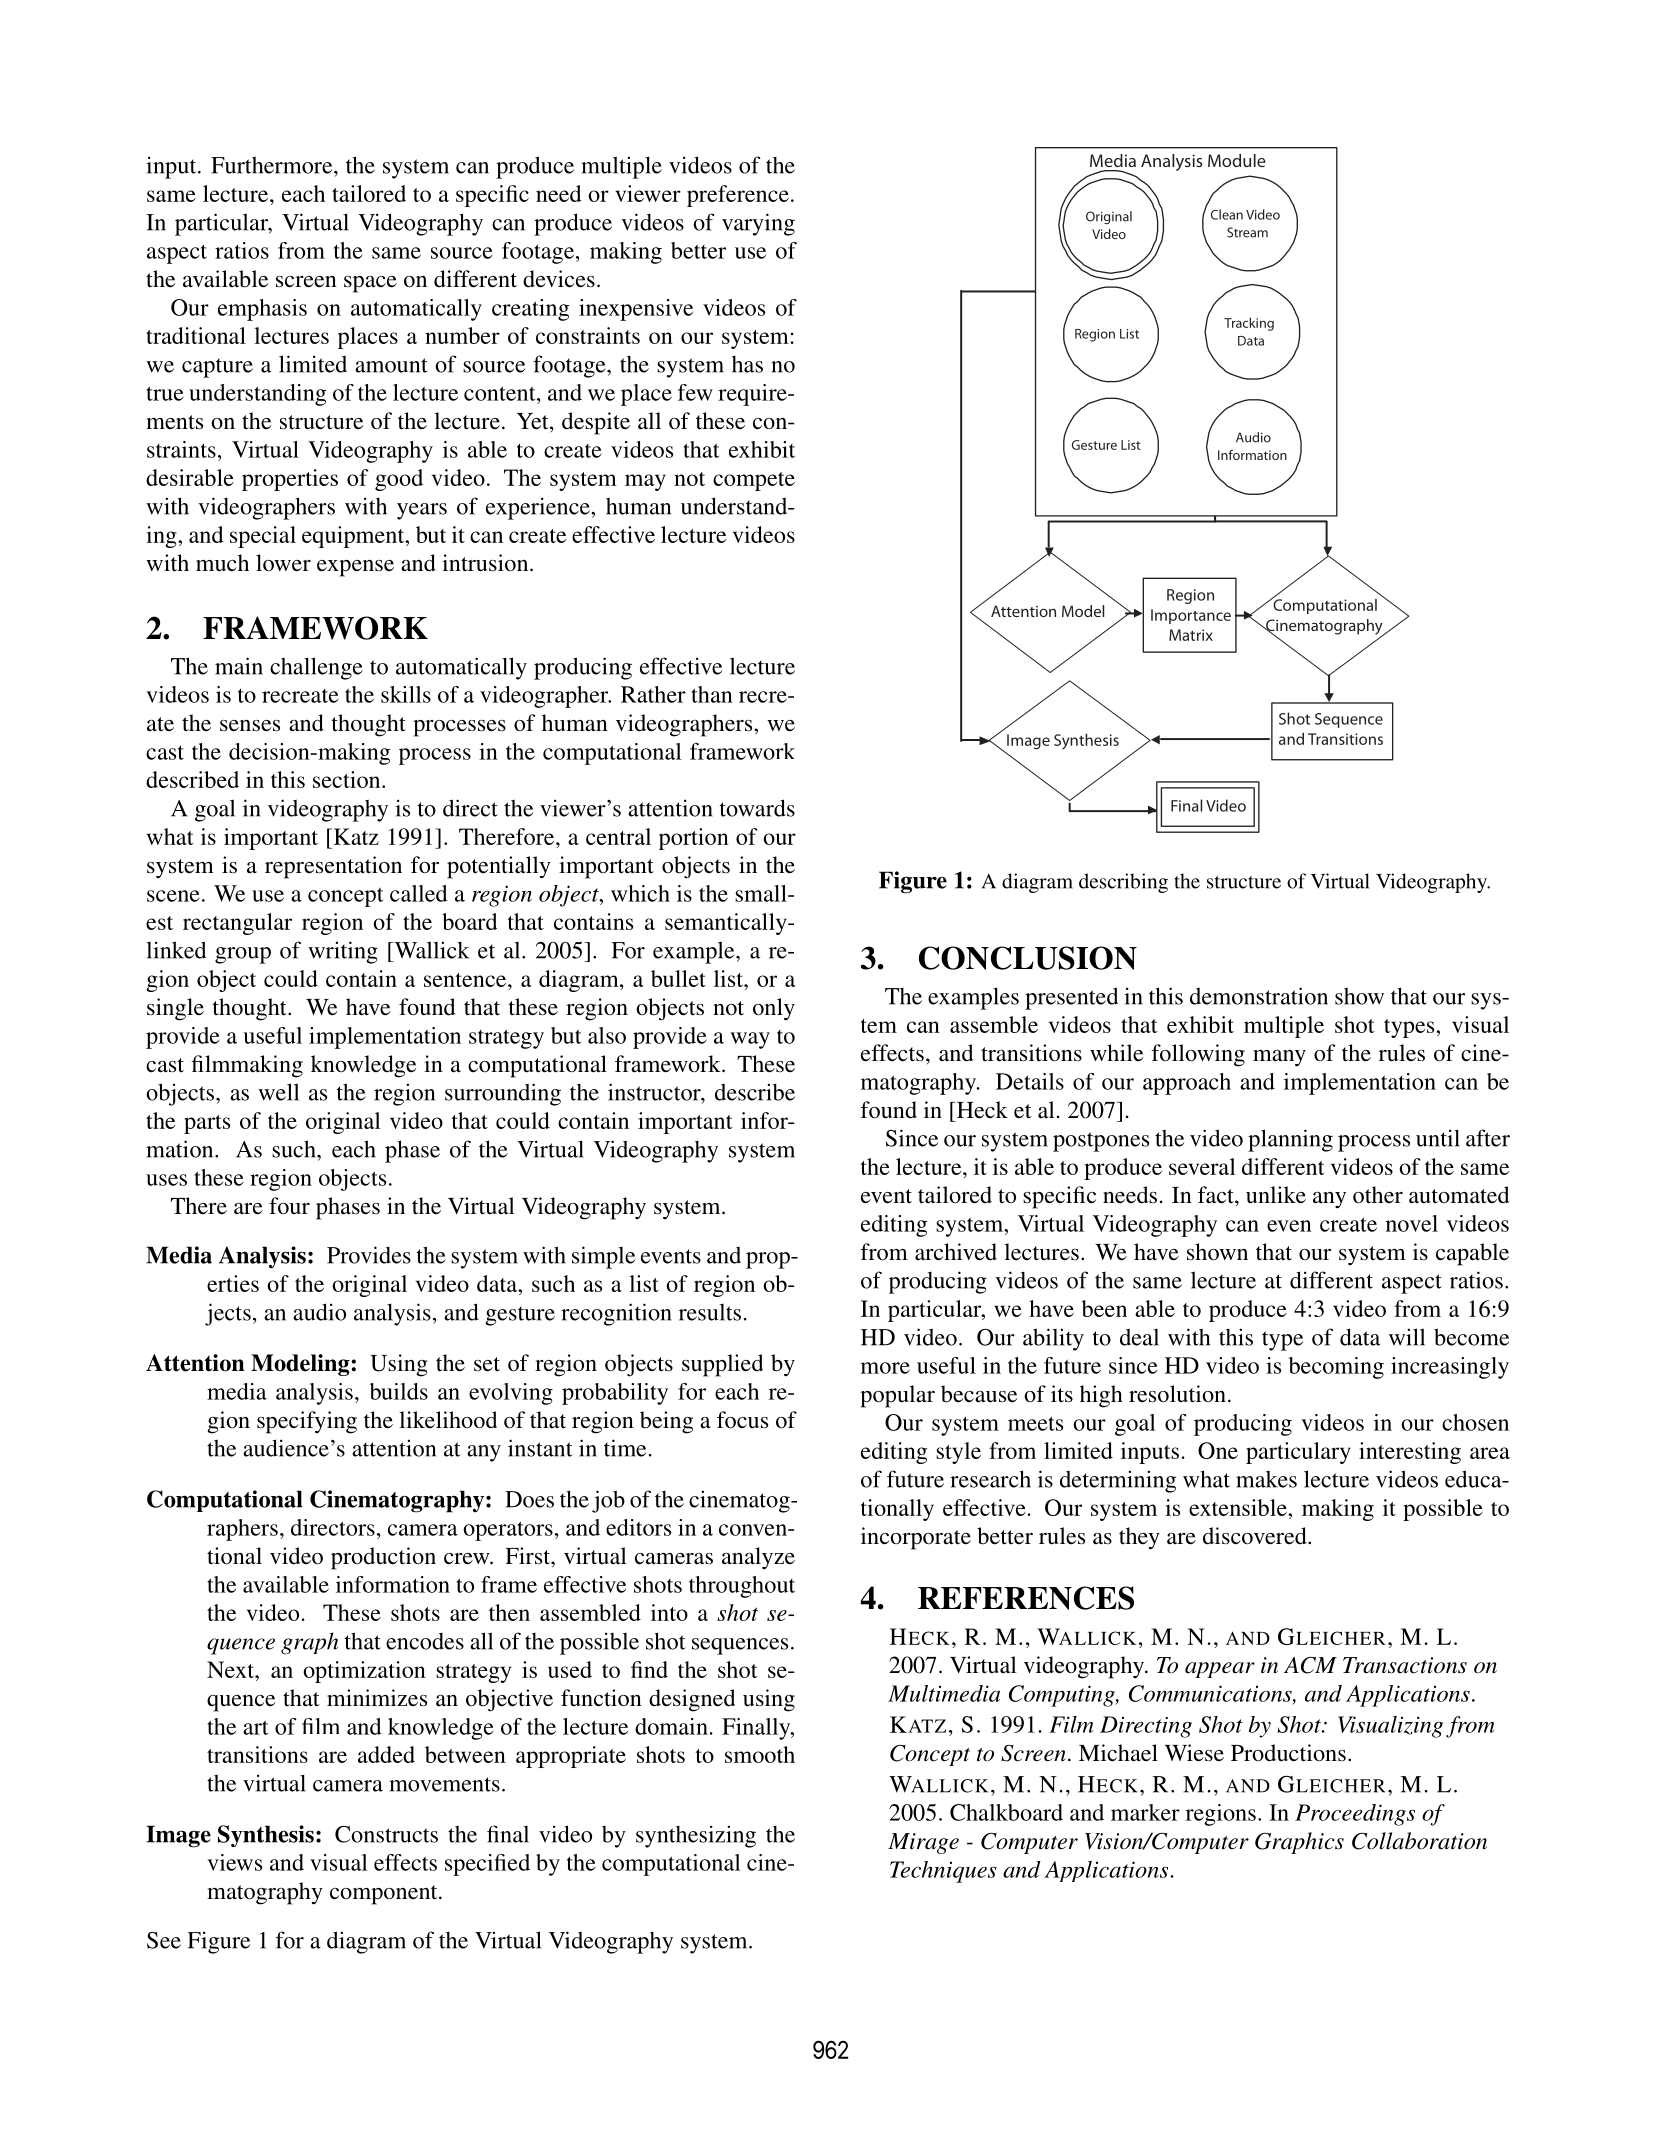 This image has width=1662, height=2151. What do you see at coordinates (758, 224) in the image?
I see `varying` at bounding box center [758, 224].
